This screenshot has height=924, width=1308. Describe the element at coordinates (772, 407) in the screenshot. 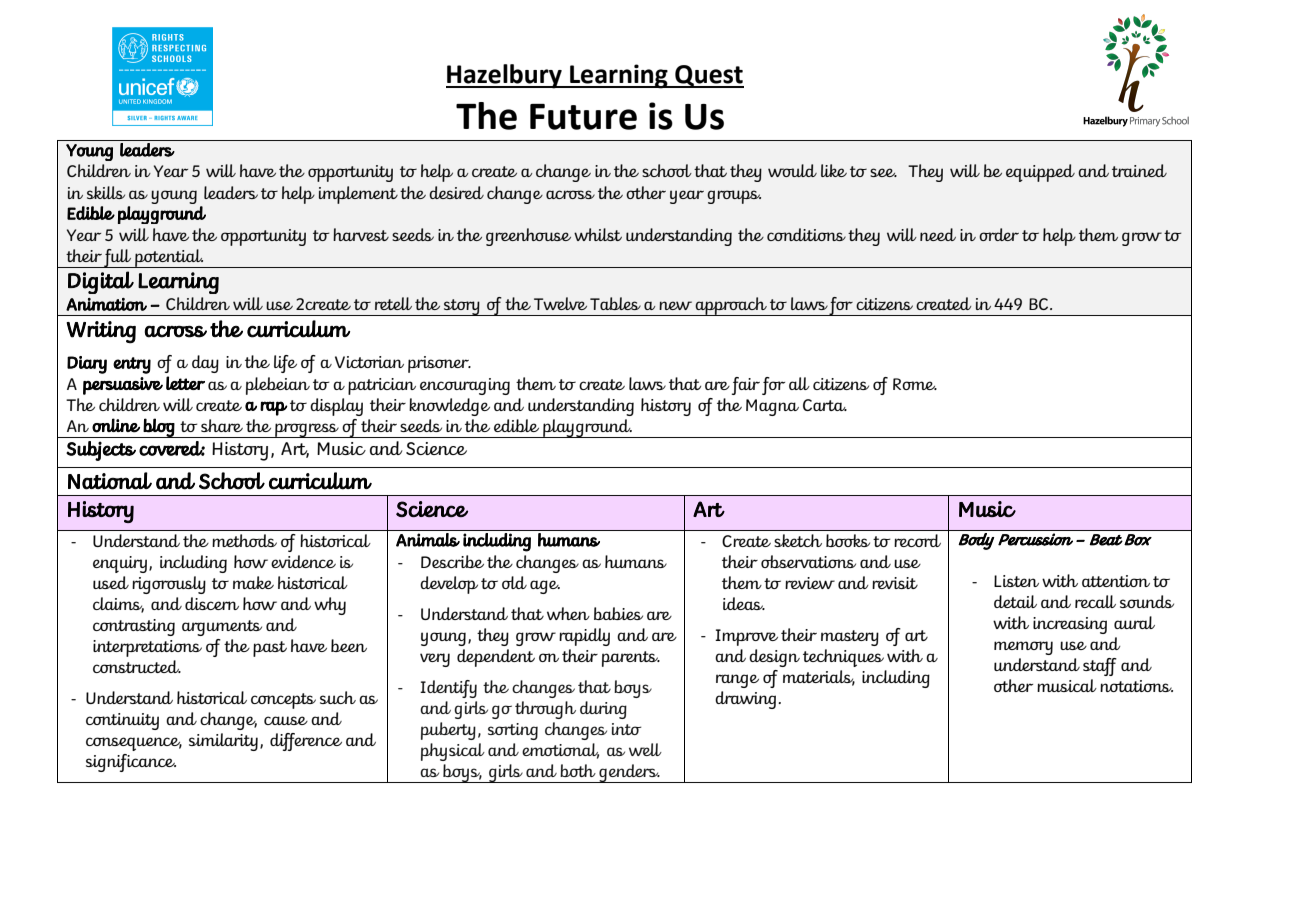

I see `Magna` at that location.
